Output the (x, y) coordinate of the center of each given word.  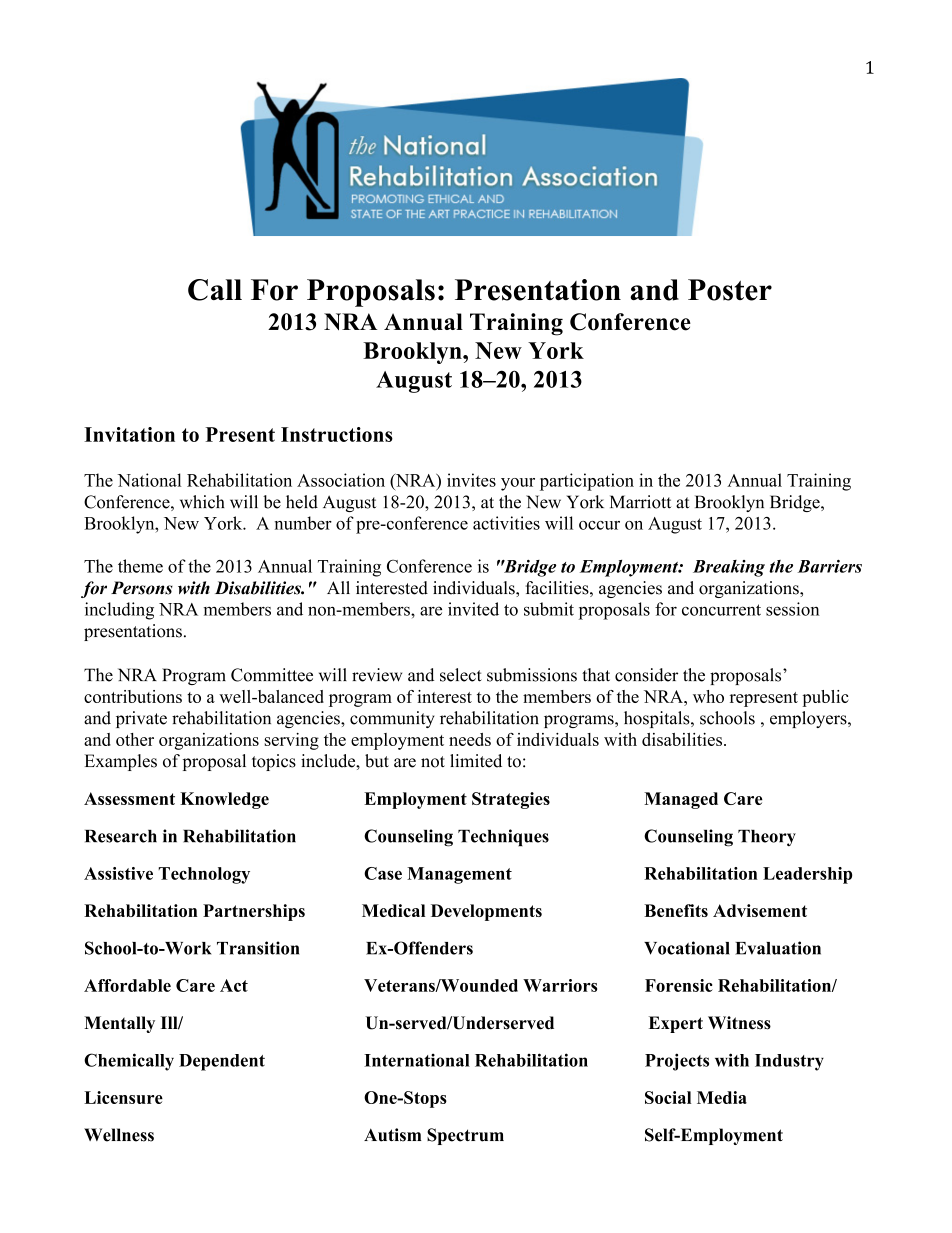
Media (722, 1097)
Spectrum (465, 1136)
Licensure (123, 1097)
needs (470, 739)
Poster (730, 290)
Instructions (337, 434)
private (141, 719)
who (708, 696)
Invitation (129, 434)
